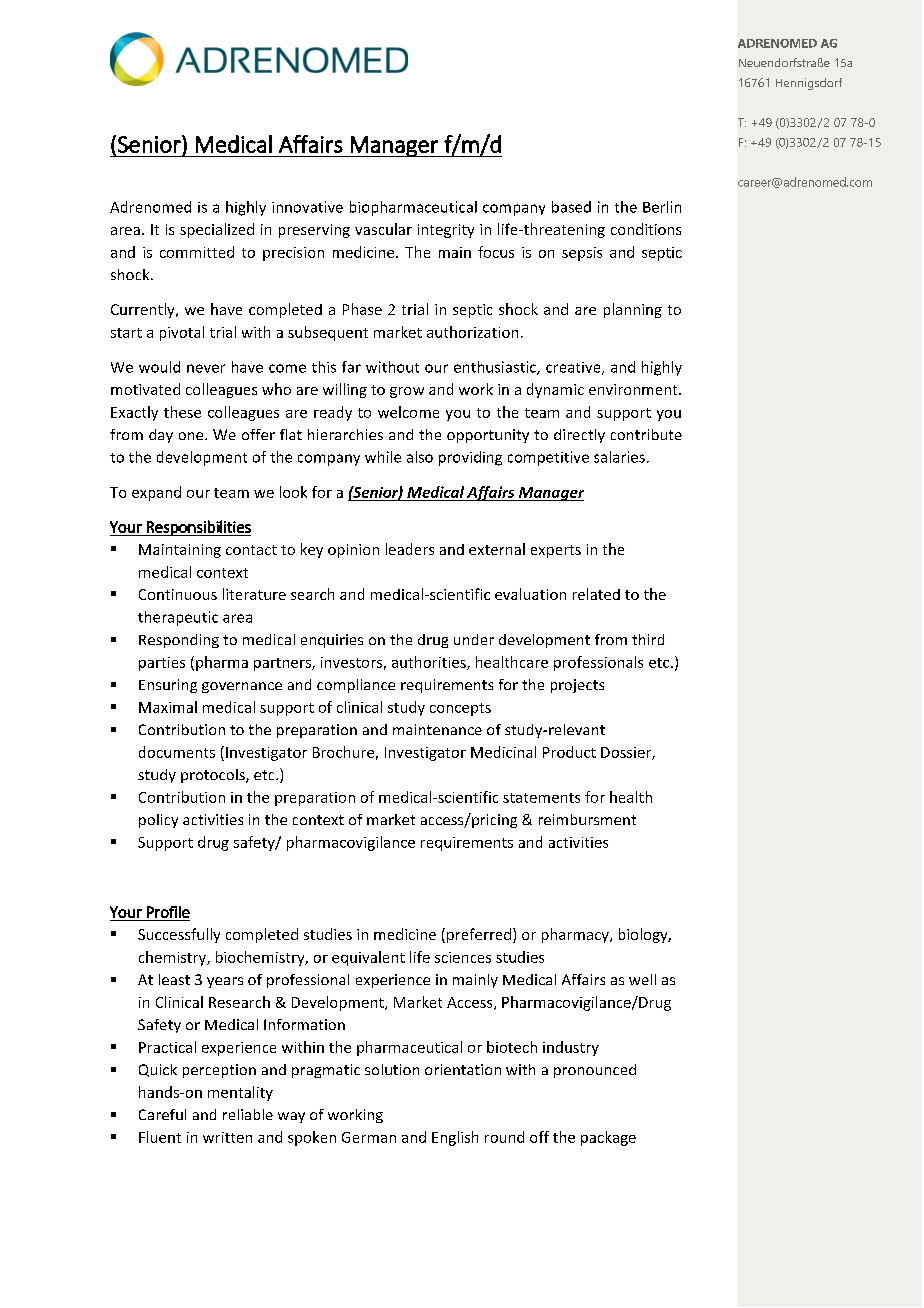 Image resolution: width=924 pixels, height=1308 pixels. What do you see at coordinates (162, 1114) in the page?
I see `Careful` at bounding box center [162, 1114].
